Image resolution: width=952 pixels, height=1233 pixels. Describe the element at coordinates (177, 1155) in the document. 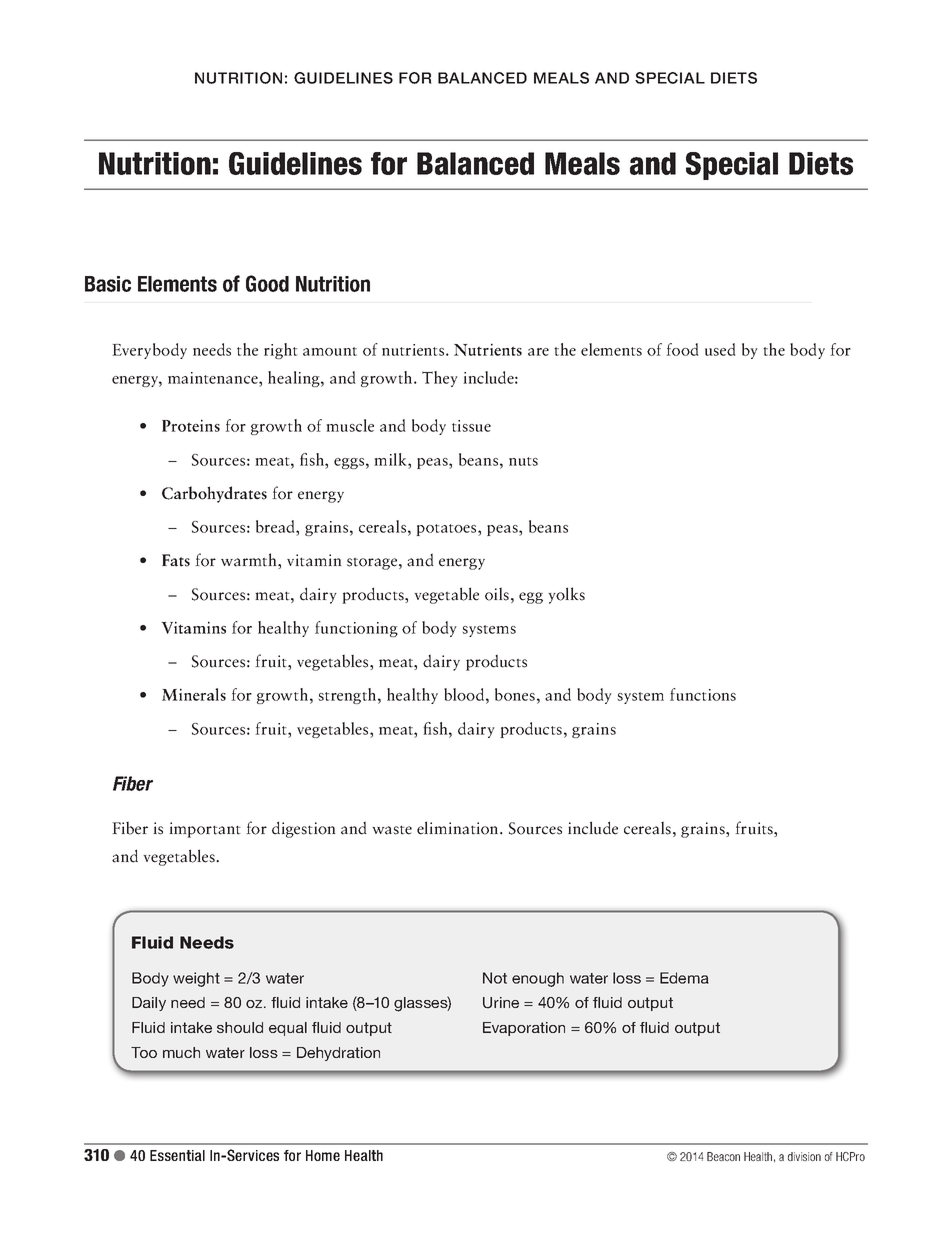

I see `Essential` at that location.
